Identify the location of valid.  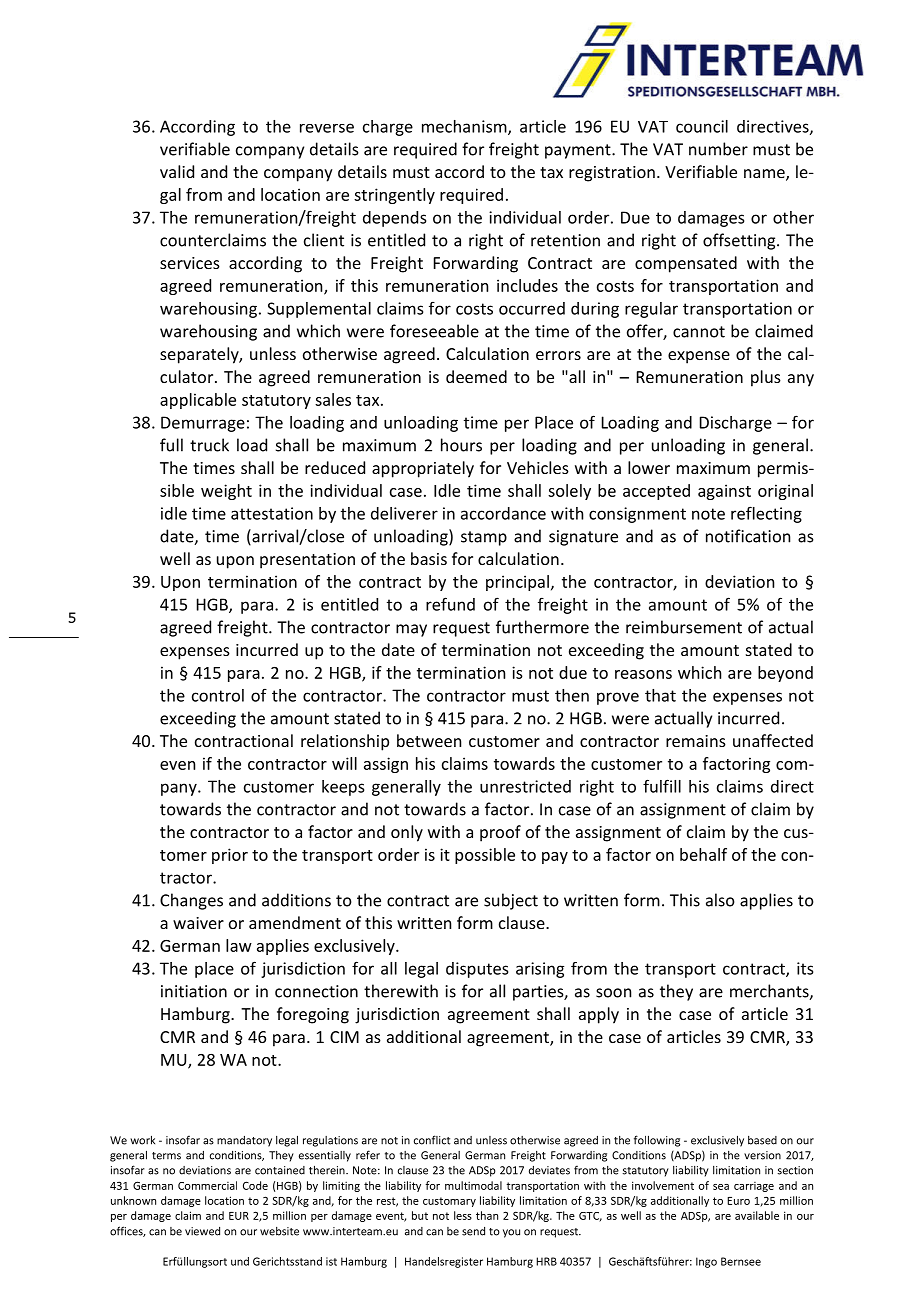
(177, 171).
